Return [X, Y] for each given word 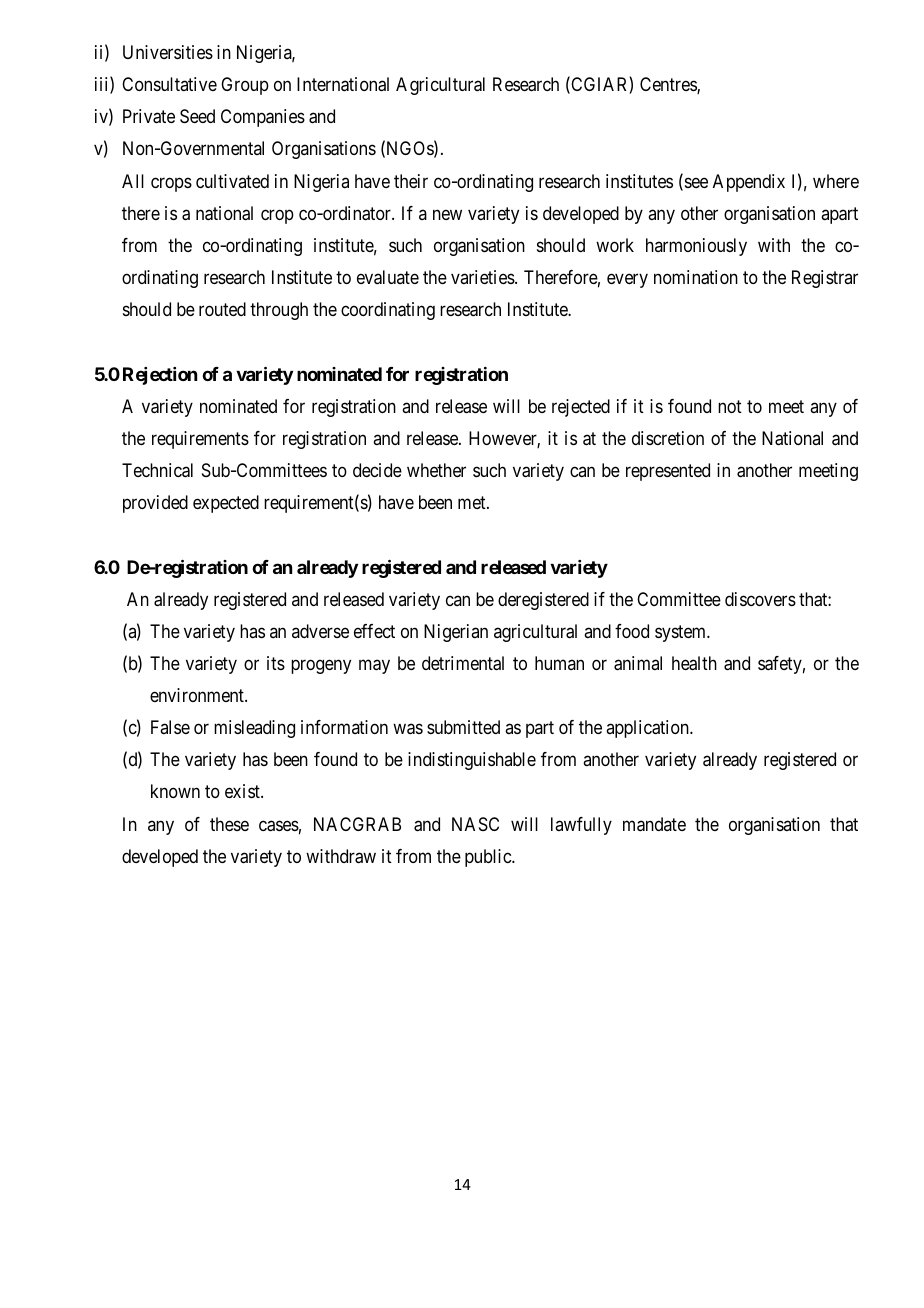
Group [245, 86]
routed [222, 309]
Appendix [749, 183]
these [229, 824]
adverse [320, 631]
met [473, 502]
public [489, 858]
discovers [760, 599]
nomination [696, 277]
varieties [483, 277]
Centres [669, 85]
